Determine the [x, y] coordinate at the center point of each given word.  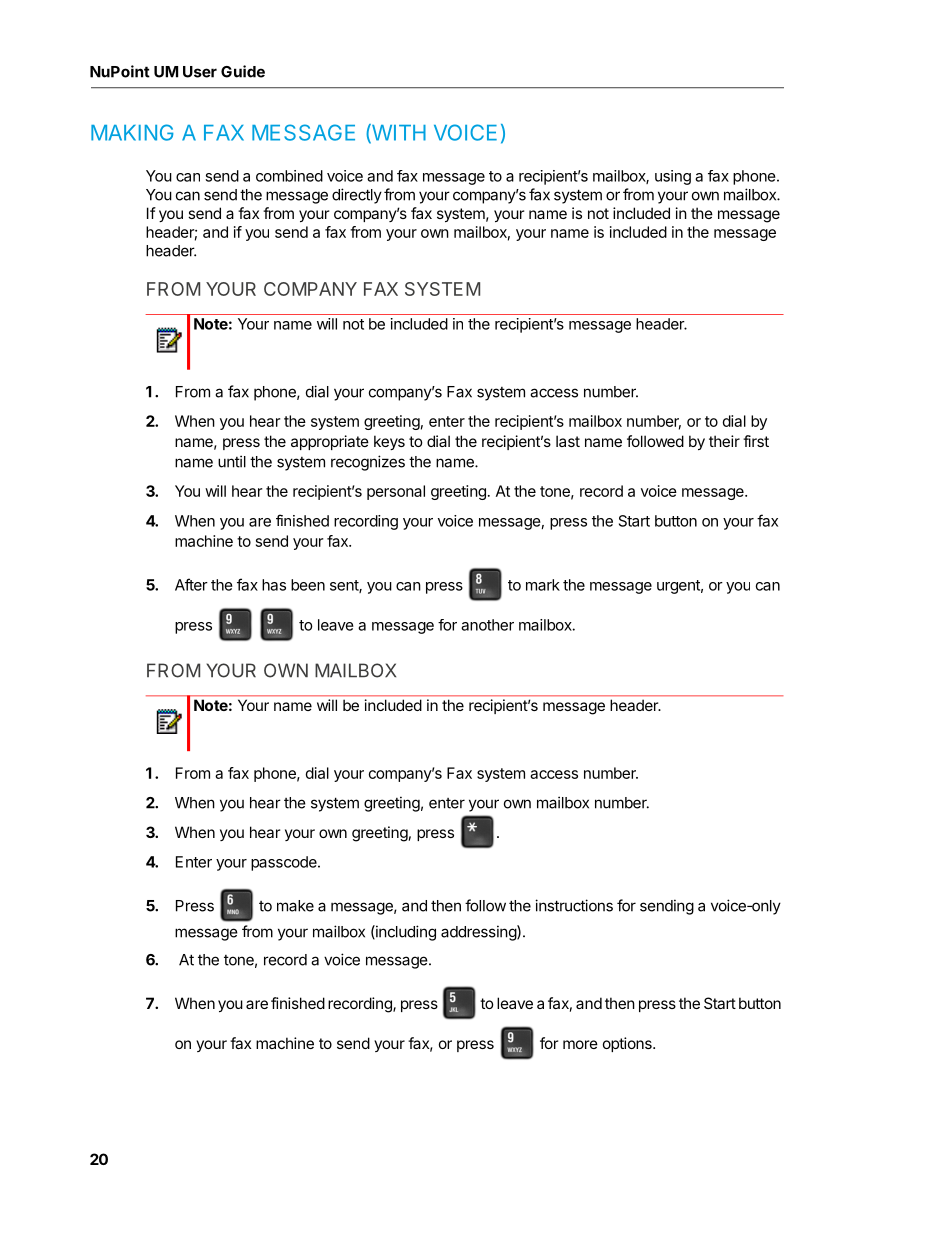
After [191, 584]
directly [357, 196]
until [232, 461]
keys [389, 442]
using [673, 177]
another [487, 625]
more [580, 1044]
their [724, 441]
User [200, 72]
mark [543, 585]
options [628, 1044]
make [295, 906]
